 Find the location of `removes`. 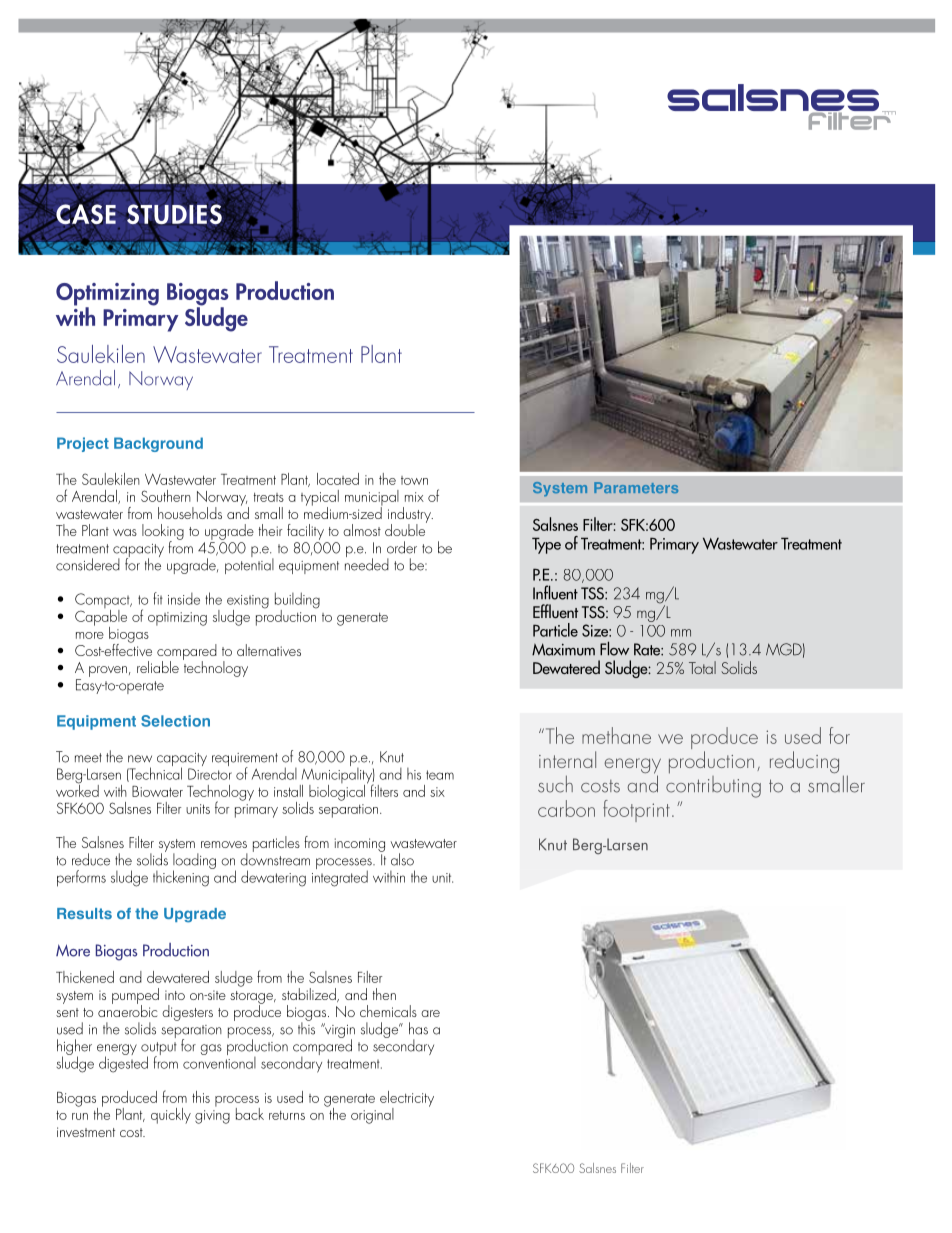

removes is located at coordinates (224, 844).
